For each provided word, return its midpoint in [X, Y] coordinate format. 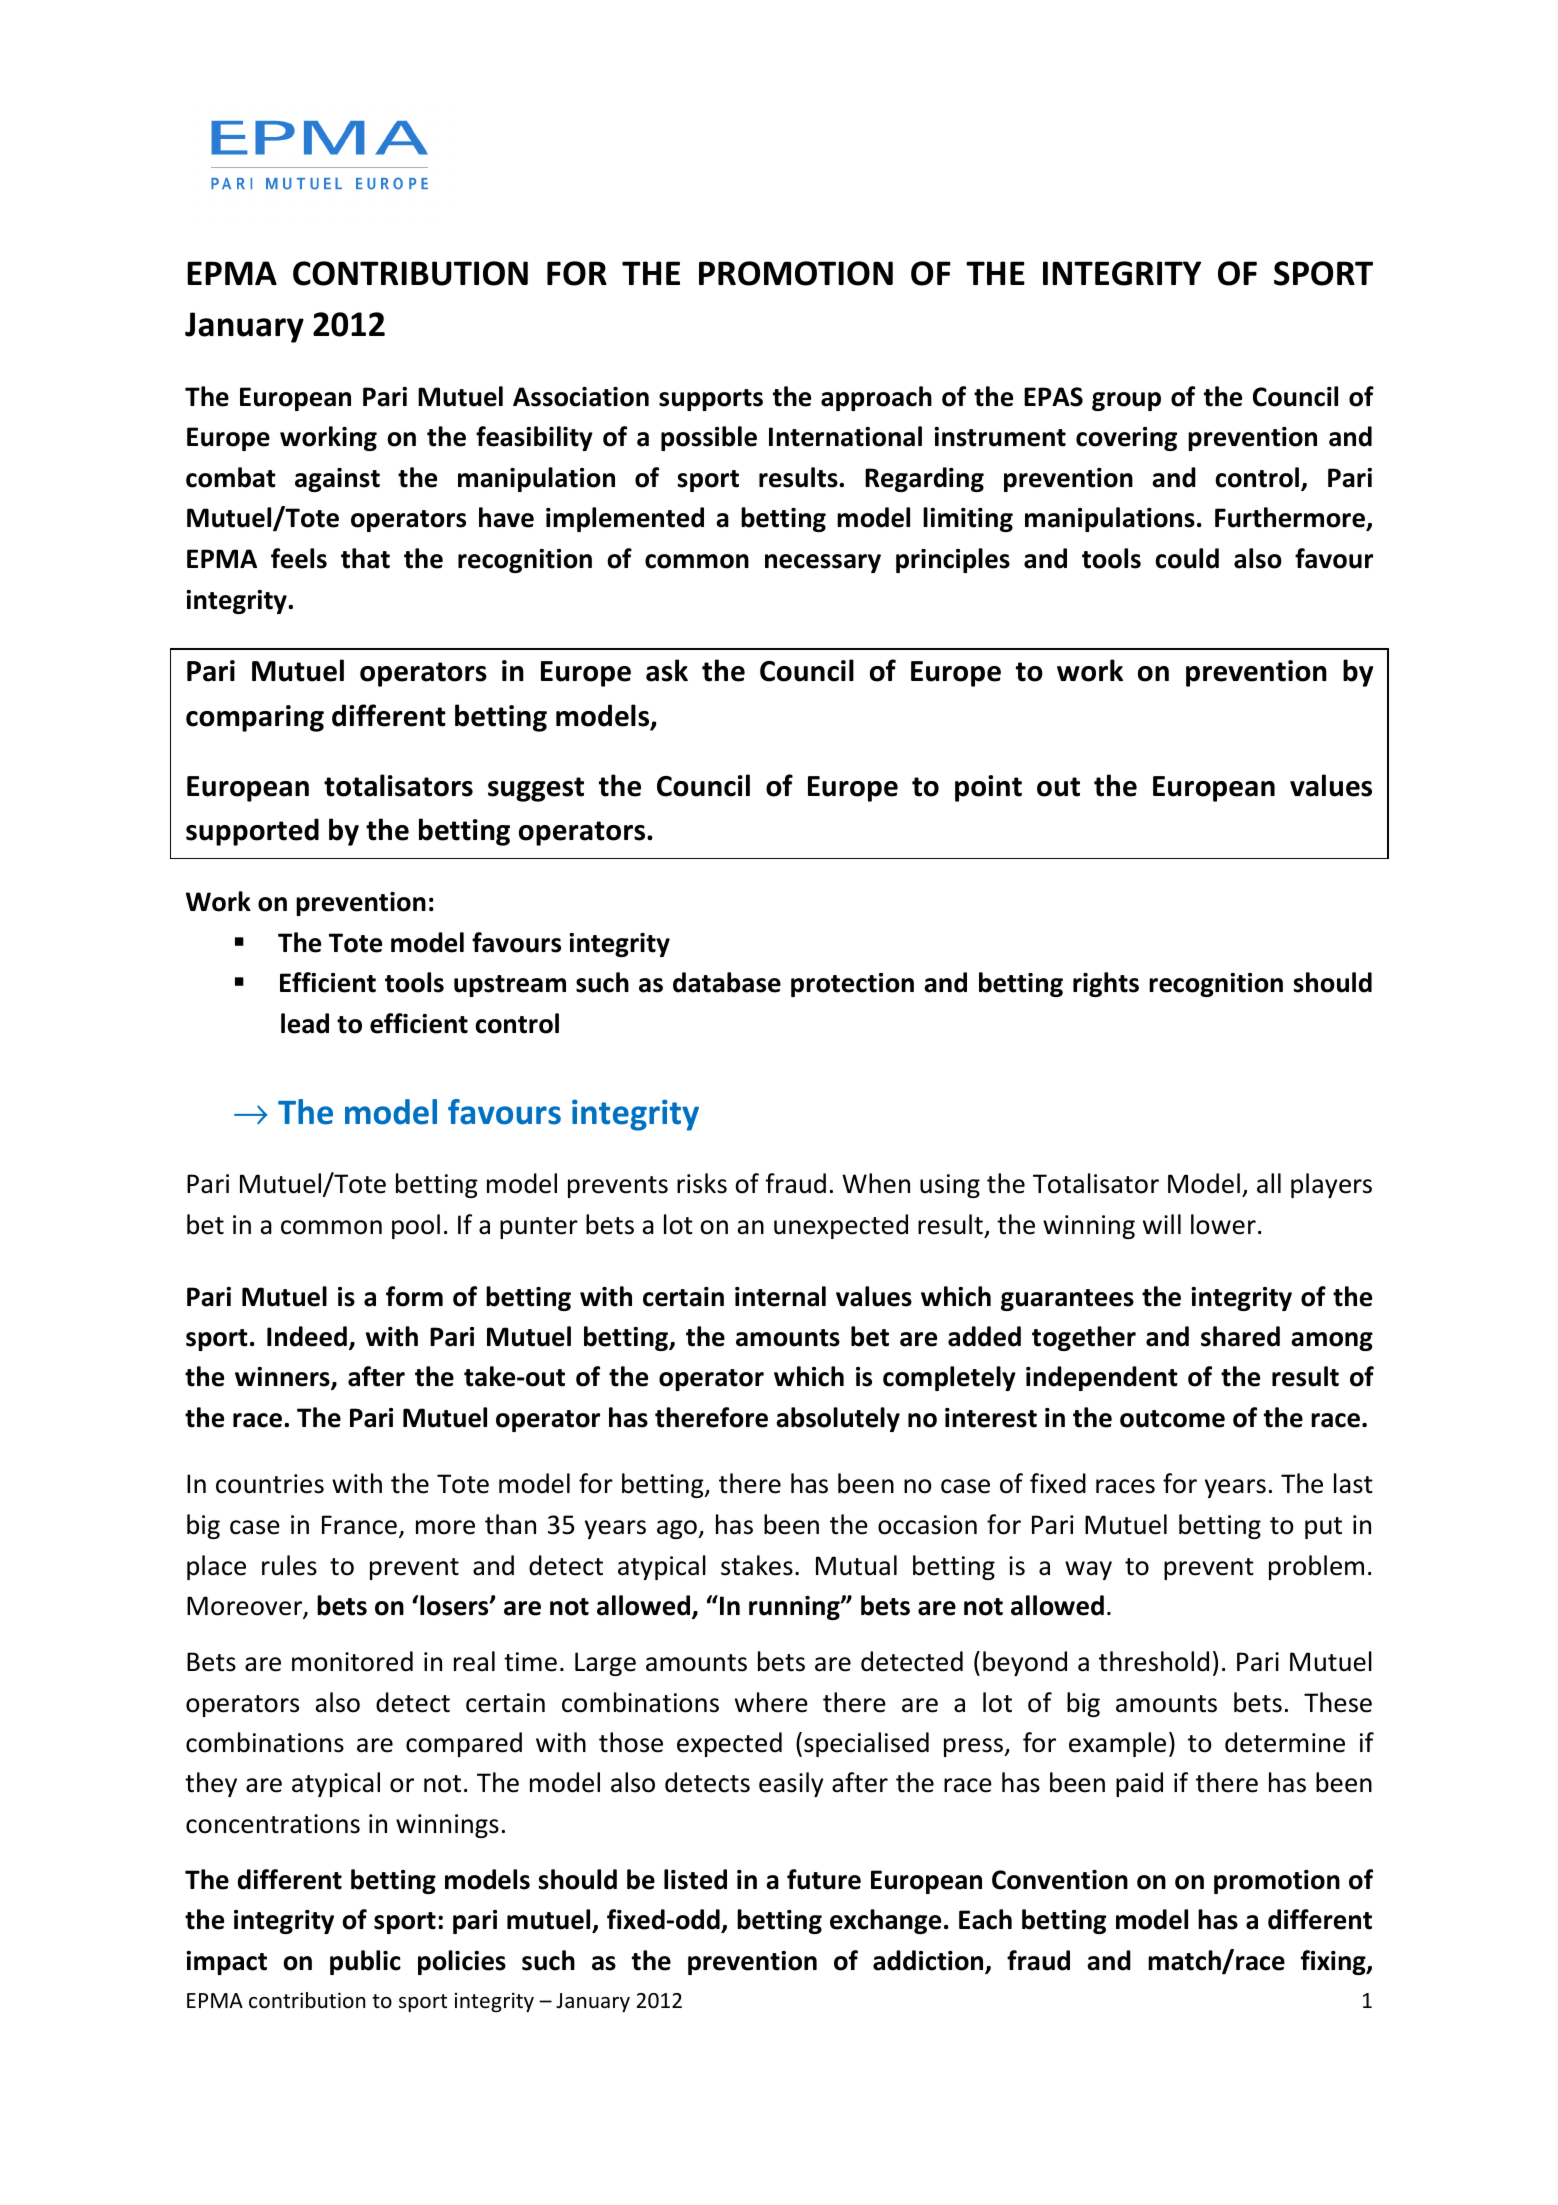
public [365, 1962]
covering [1126, 439]
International [845, 436]
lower [1223, 1224]
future [824, 1879]
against [337, 480]
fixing [1334, 1962]
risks [702, 1183]
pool [416, 1226]
